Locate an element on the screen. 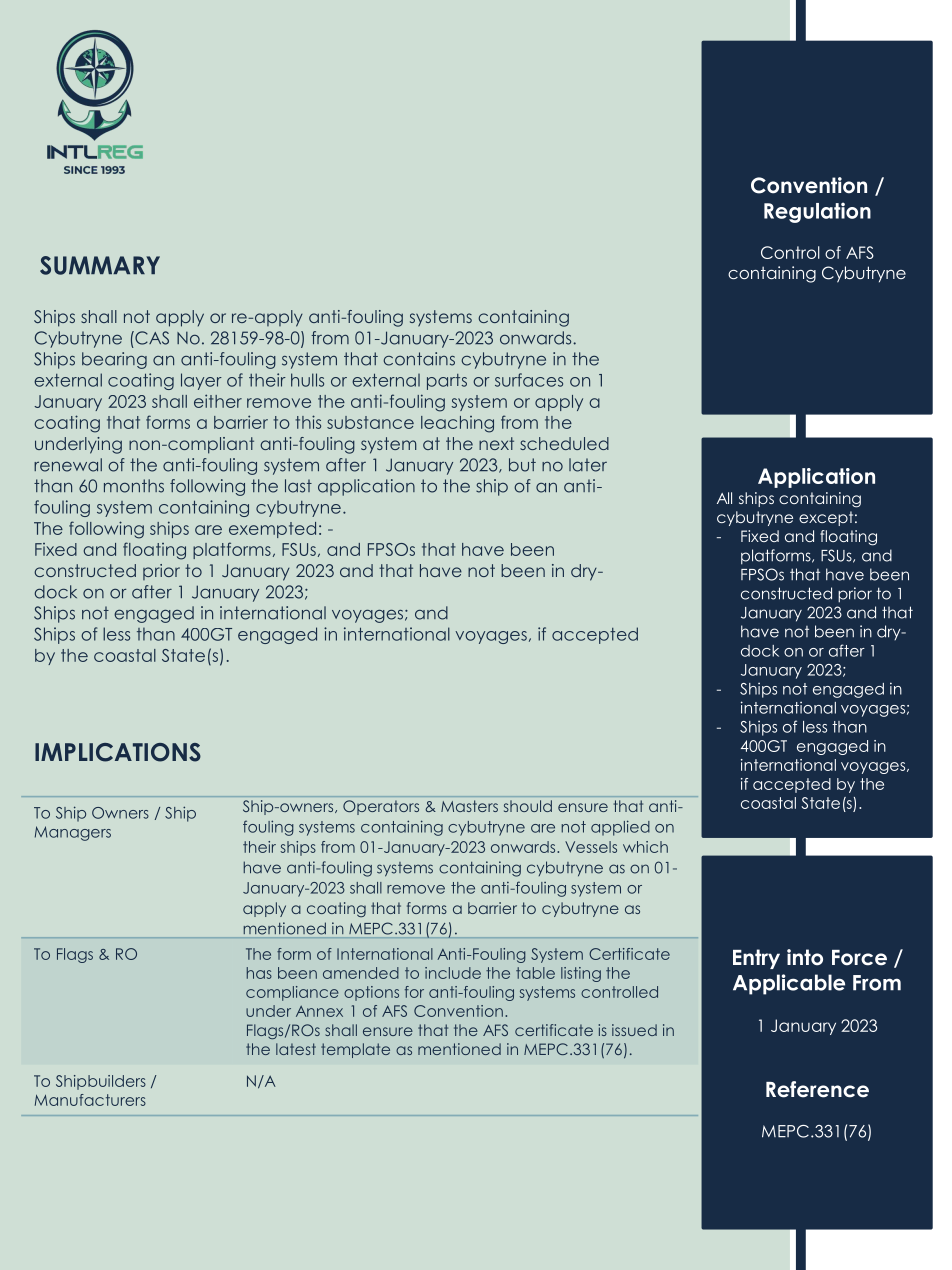 The height and width of the screenshot is (1270, 952). Masters is located at coordinates (469, 806).
